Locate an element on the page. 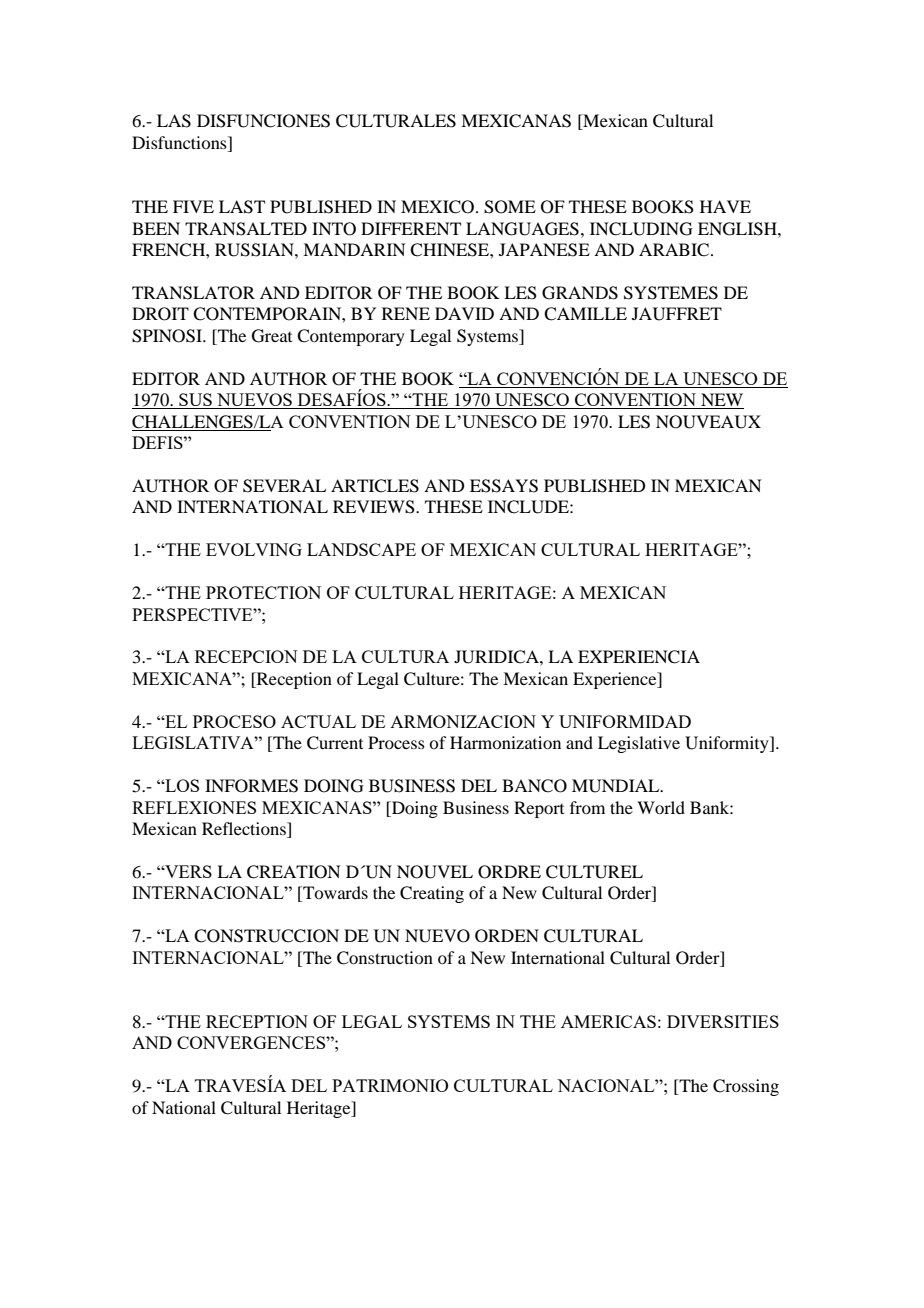 The height and width of the page is (1308, 924). EXPERIENCIA is located at coordinates (639, 657).
